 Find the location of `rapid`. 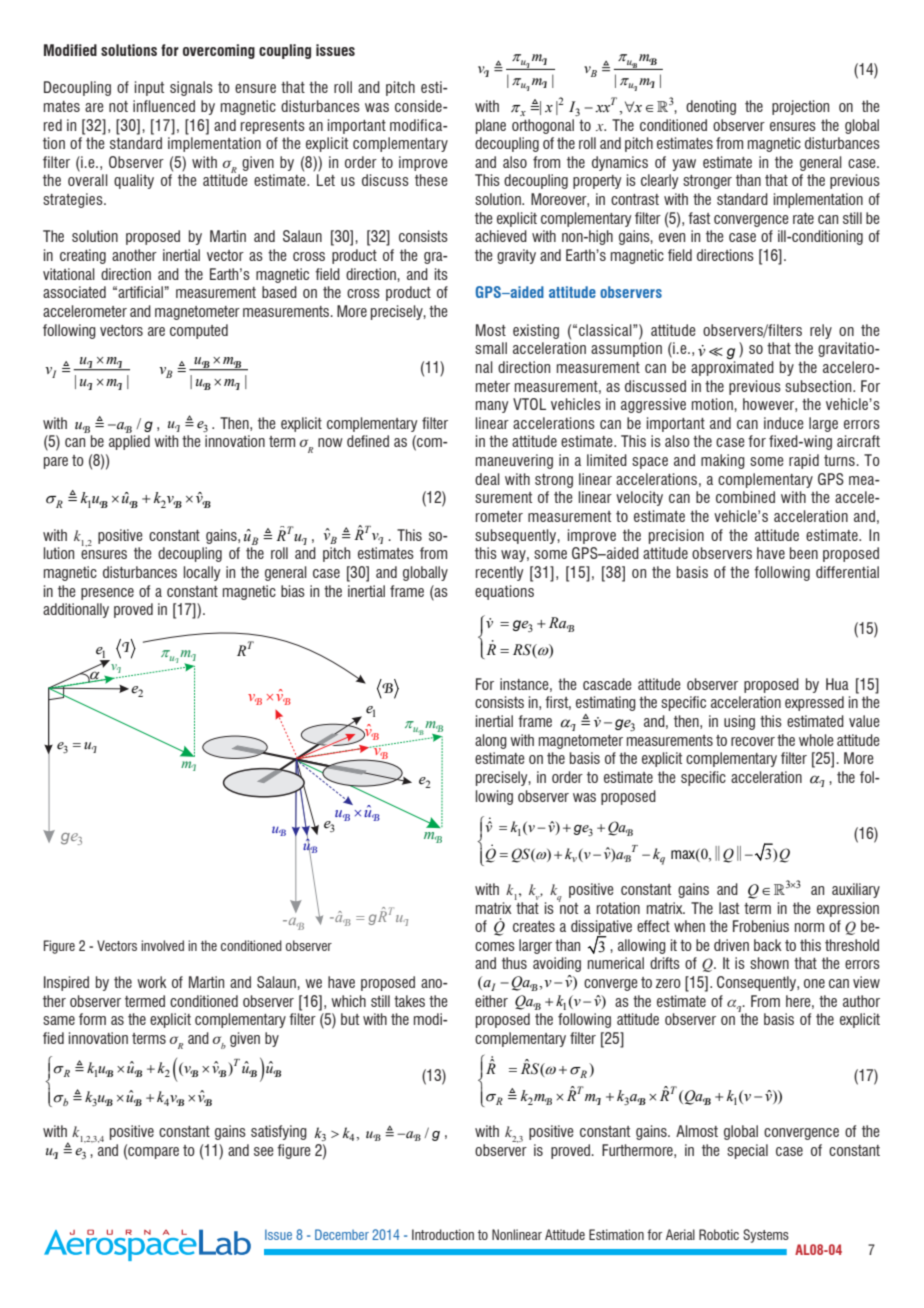

rapid is located at coordinates (804, 461).
